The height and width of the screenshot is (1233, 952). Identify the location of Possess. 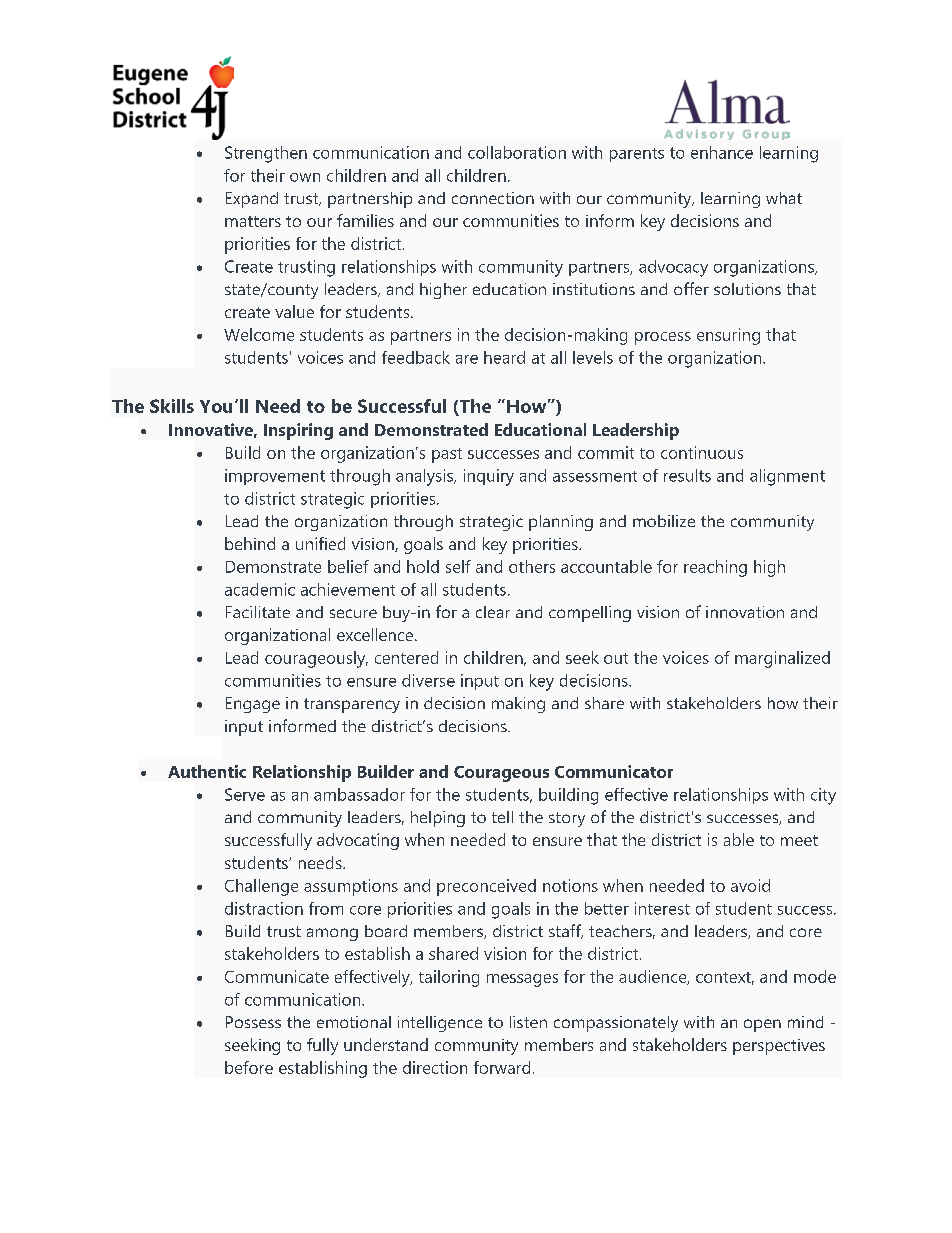
(253, 1022).
